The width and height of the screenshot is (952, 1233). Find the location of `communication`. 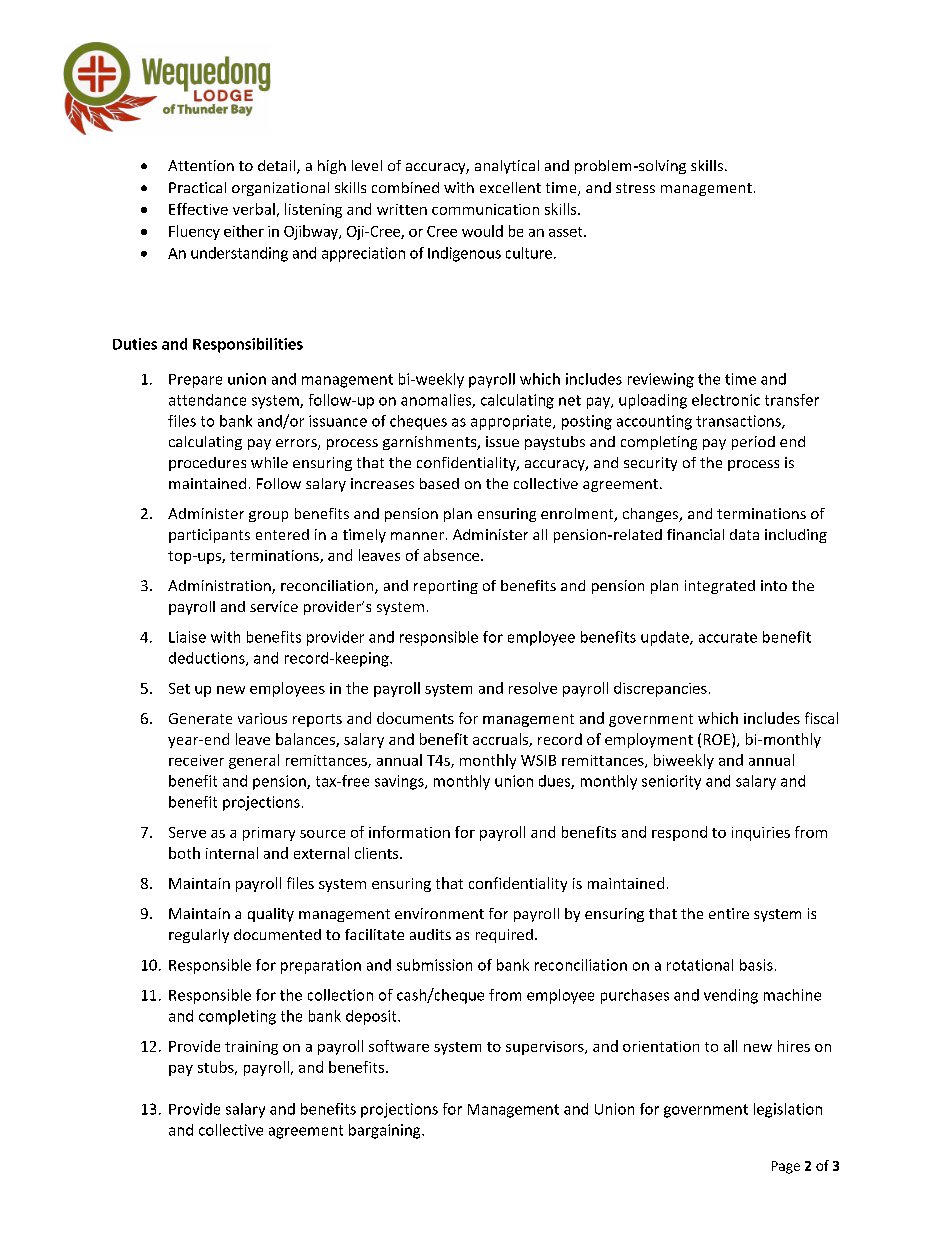

communication is located at coordinates (485, 209).
